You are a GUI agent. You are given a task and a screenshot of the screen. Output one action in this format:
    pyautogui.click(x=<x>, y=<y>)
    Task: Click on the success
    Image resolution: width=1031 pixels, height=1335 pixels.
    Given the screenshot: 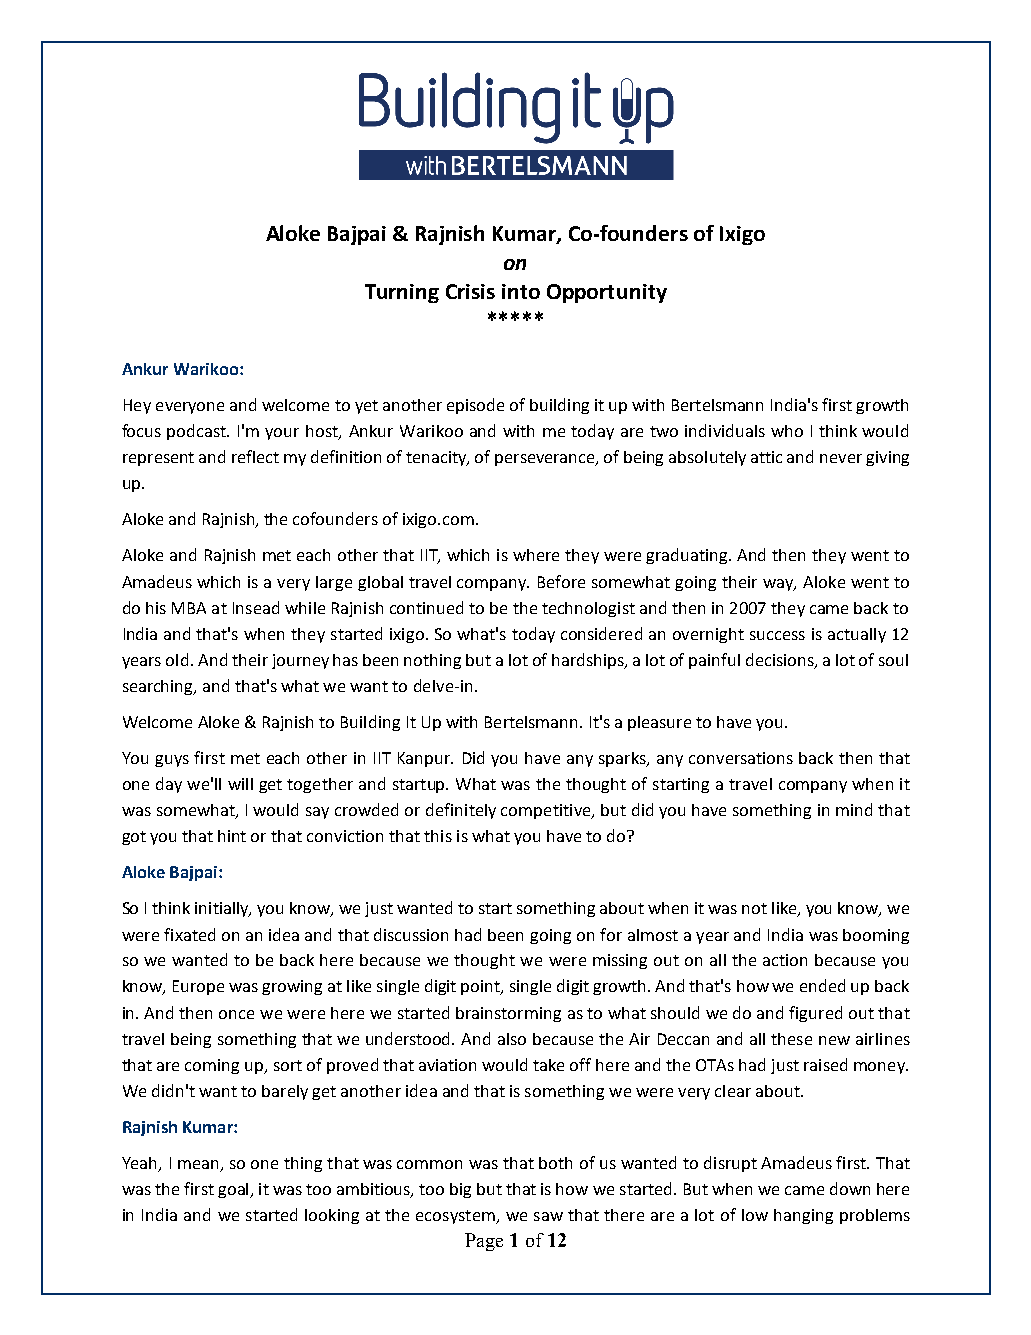 What is the action you would take?
    pyautogui.click(x=777, y=635)
